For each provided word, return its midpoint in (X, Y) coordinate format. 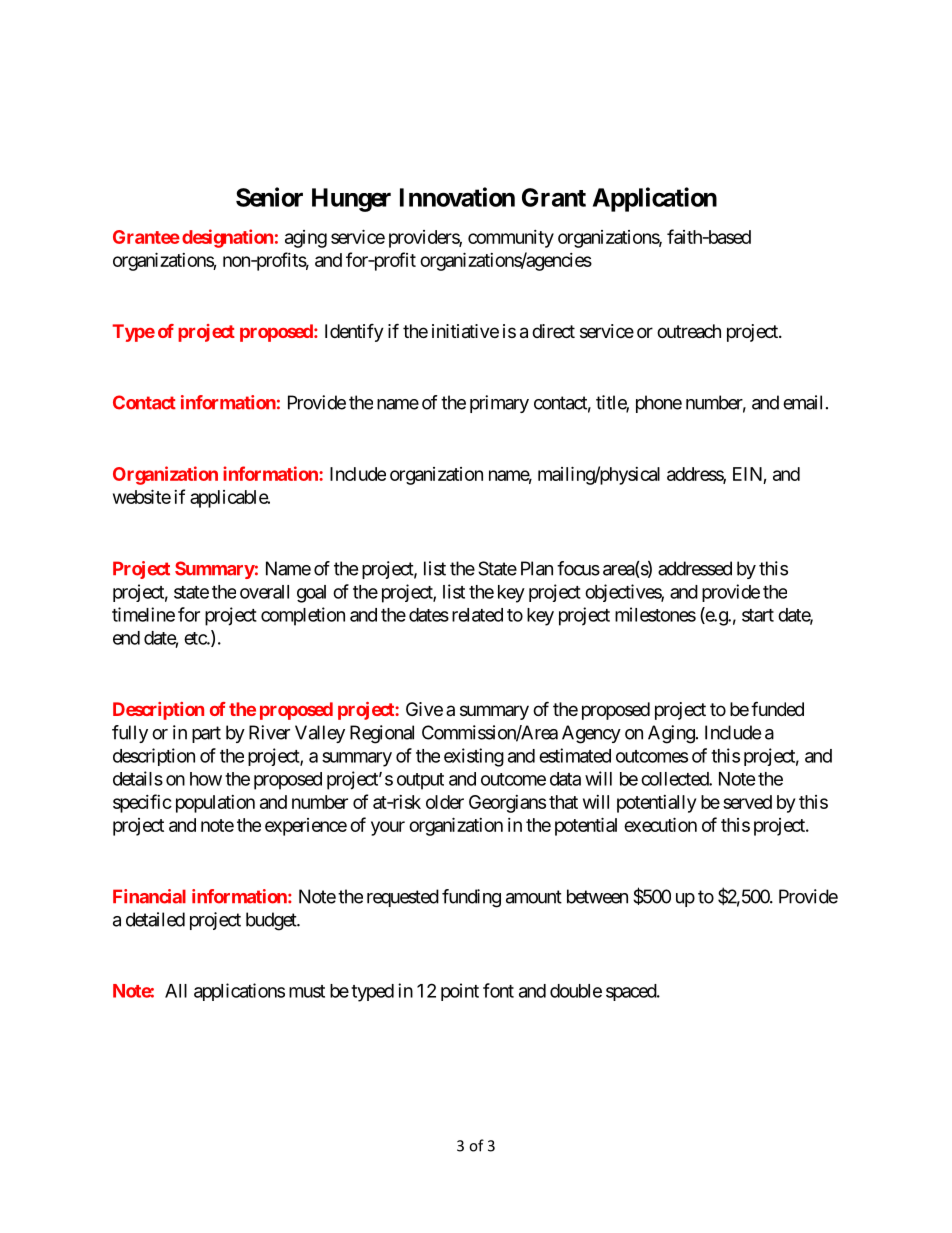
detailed (155, 919)
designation (227, 238)
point (460, 992)
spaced (632, 992)
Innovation (457, 197)
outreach (689, 331)
